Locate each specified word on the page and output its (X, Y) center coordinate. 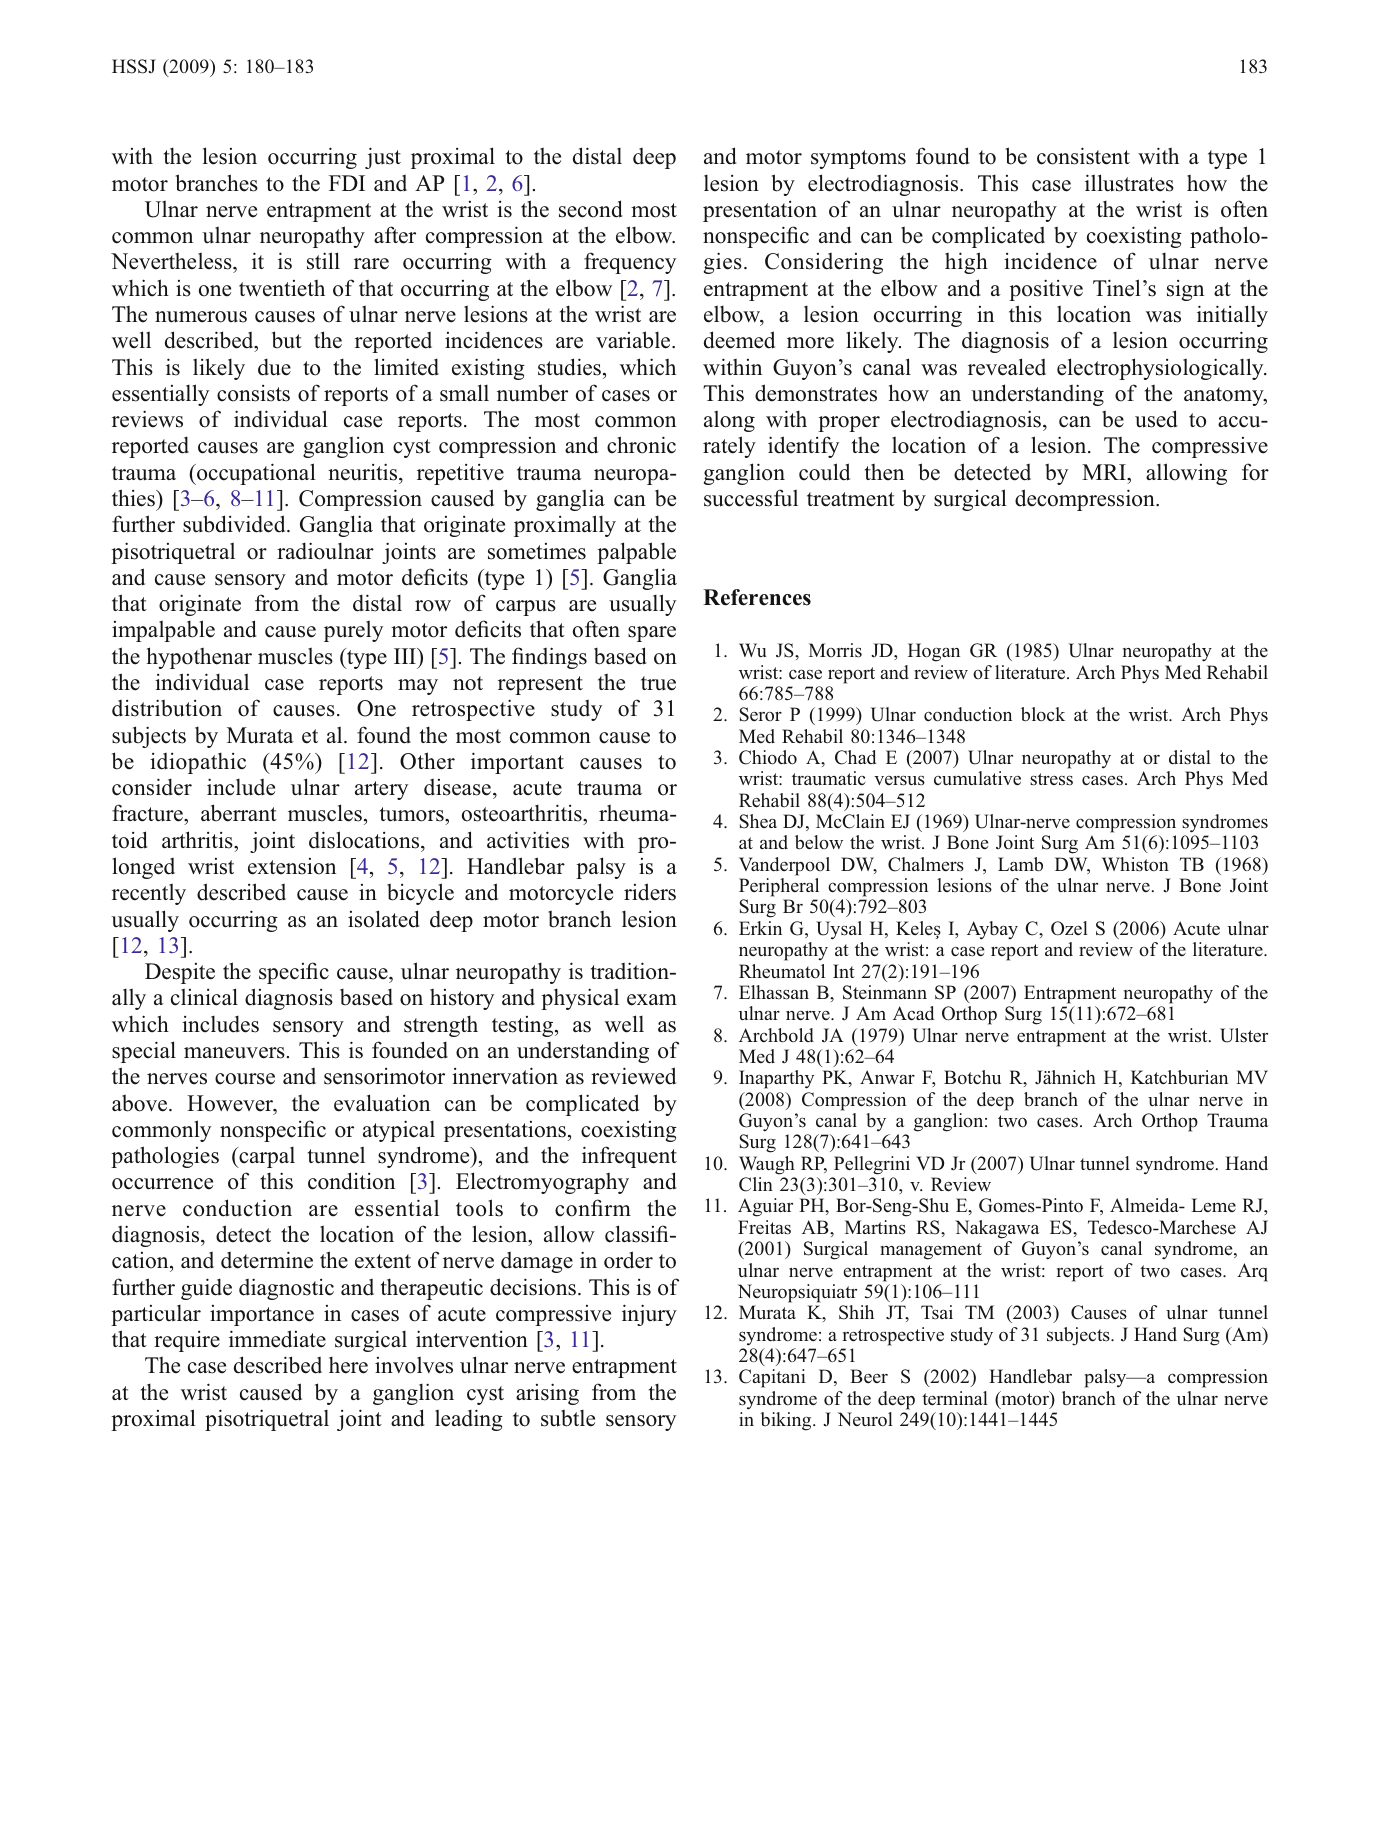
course (245, 1079)
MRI (1105, 472)
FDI (347, 183)
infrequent (629, 1157)
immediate (277, 1339)
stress (1051, 779)
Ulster (1244, 1035)
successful (751, 498)
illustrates (1129, 183)
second (591, 209)
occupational (255, 474)
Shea (758, 821)
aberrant (239, 813)
